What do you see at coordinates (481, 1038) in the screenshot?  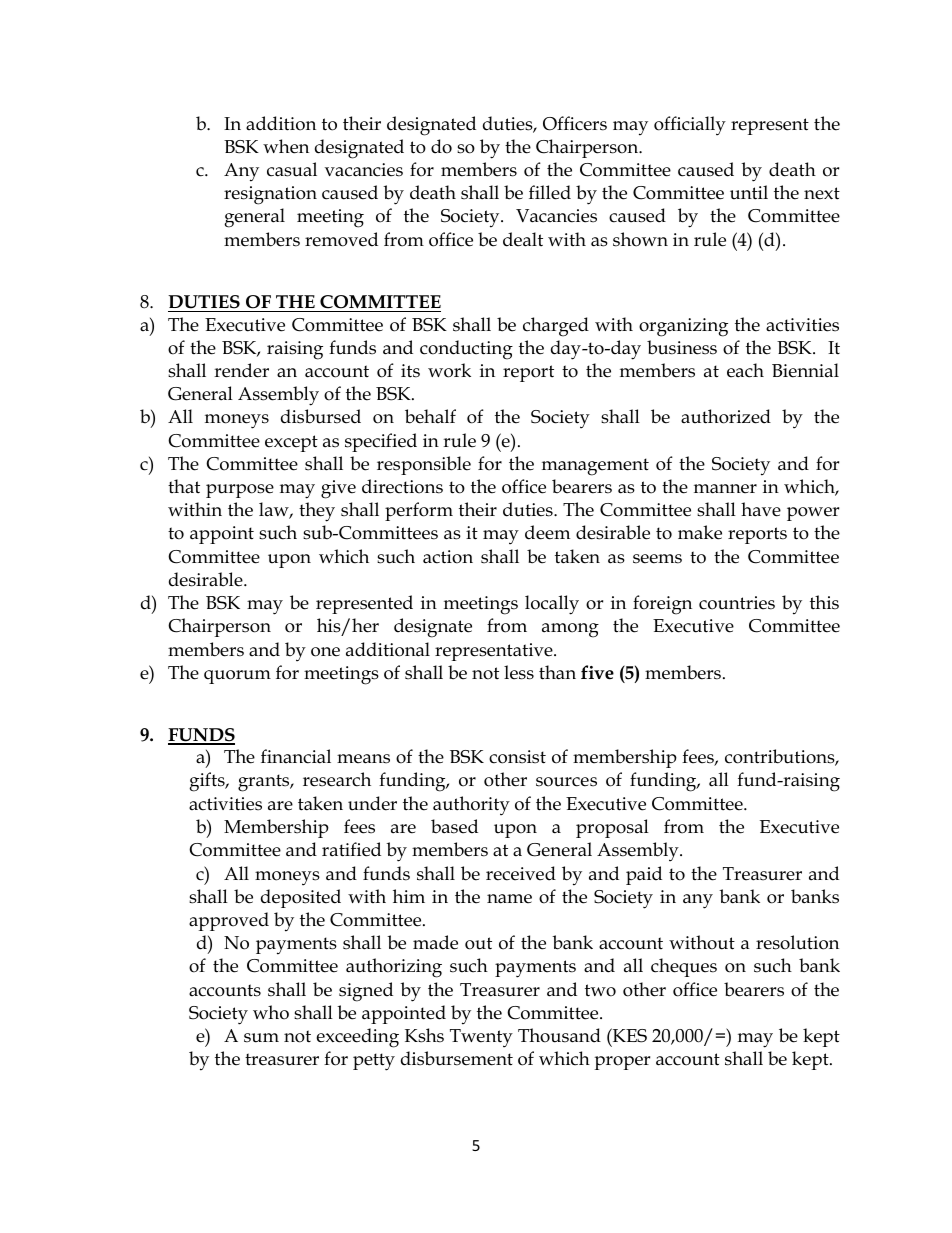 I see `Twenty` at bounding box center [481, 1038].
